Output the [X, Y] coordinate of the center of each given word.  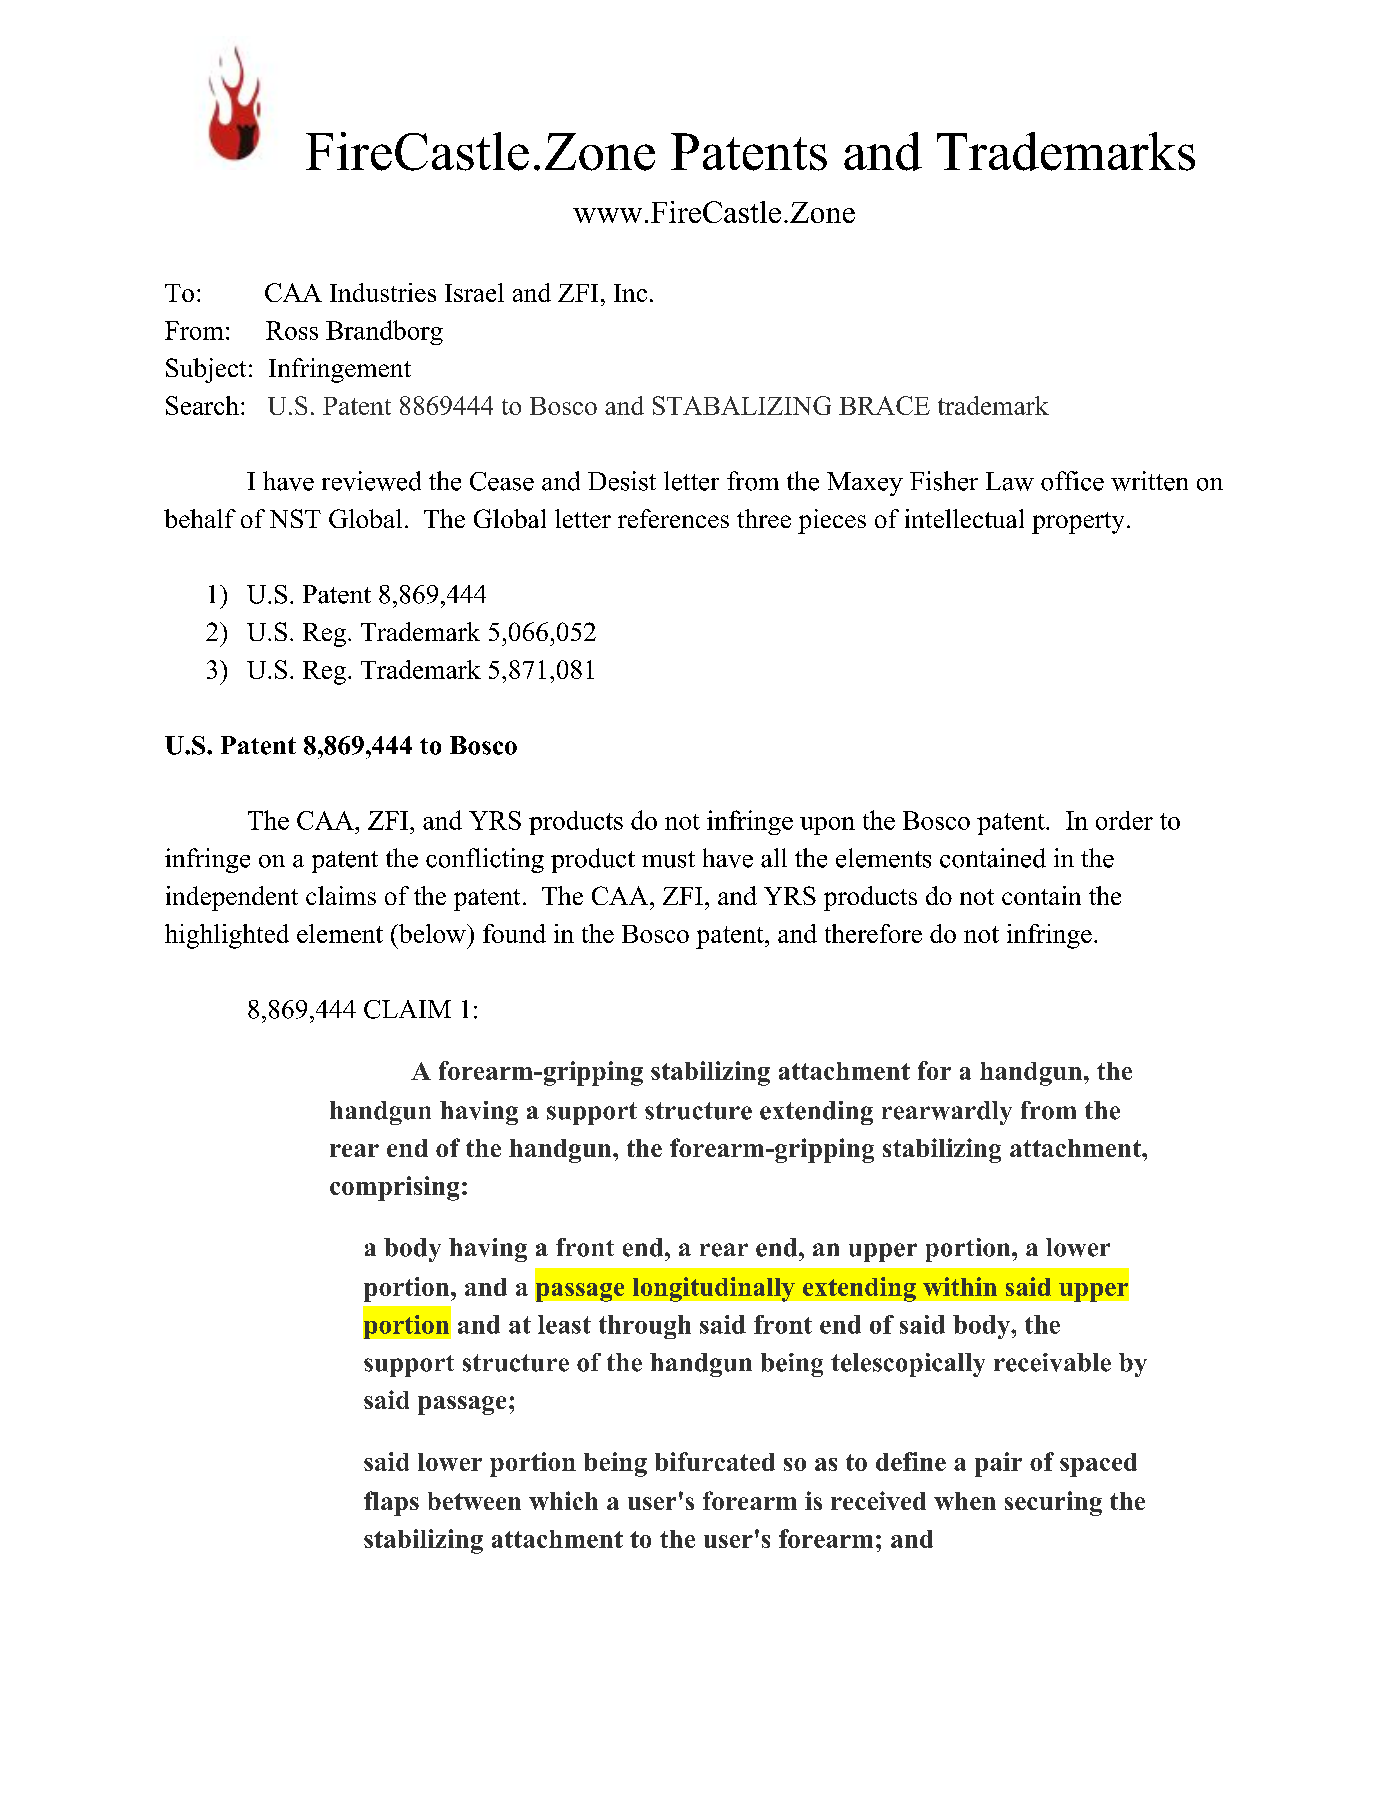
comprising [394, 1188]
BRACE [884, 405]
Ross [292, 330]
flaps [391, 1503]
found [514, 933]
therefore [873, 933]
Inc [630, 293]
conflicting [485, 860]
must [668, 859]
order [1124, 820]
